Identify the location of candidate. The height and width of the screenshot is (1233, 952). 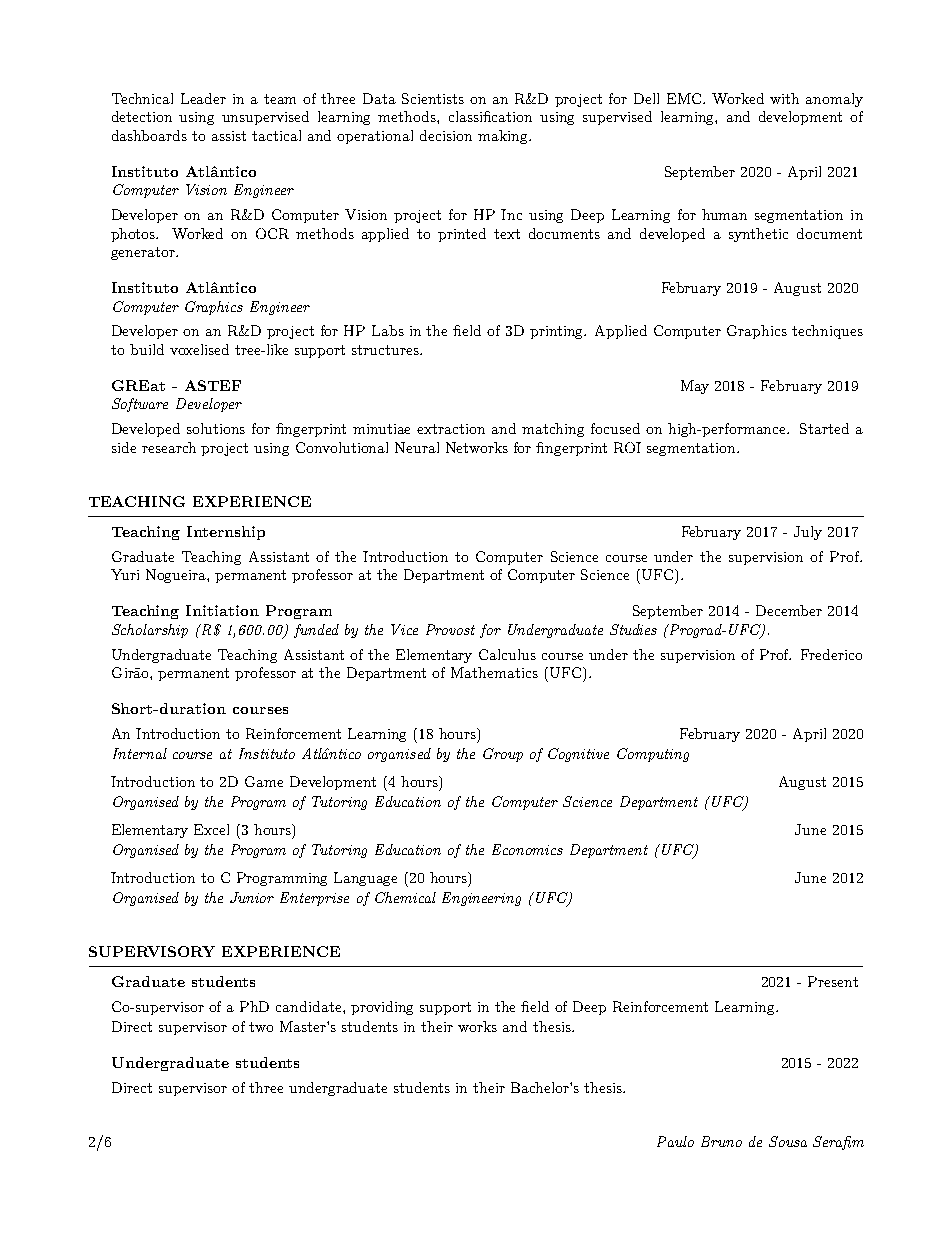
(310, 1006).
